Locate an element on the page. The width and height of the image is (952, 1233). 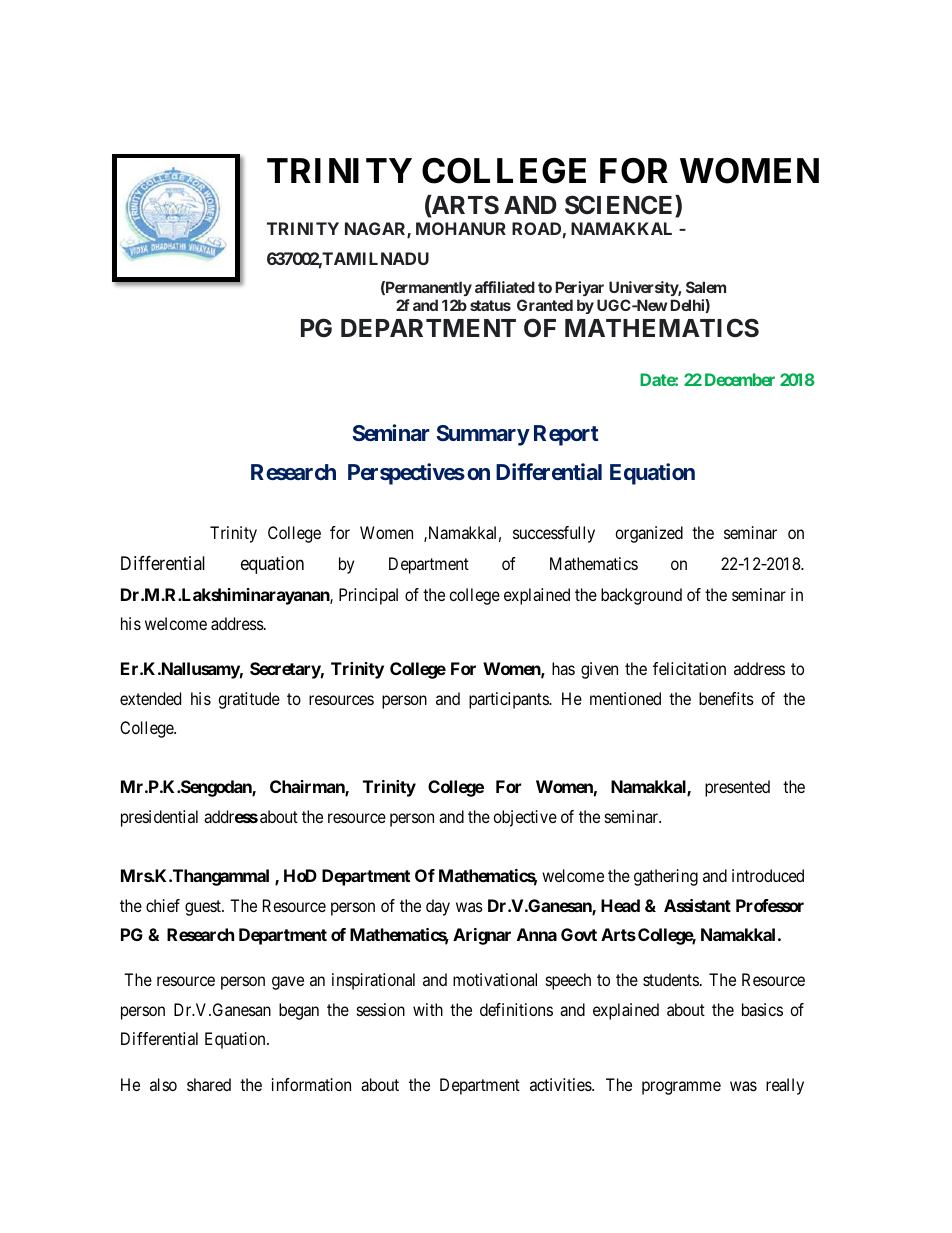
gratitude is located at coordinates (249, 700).
